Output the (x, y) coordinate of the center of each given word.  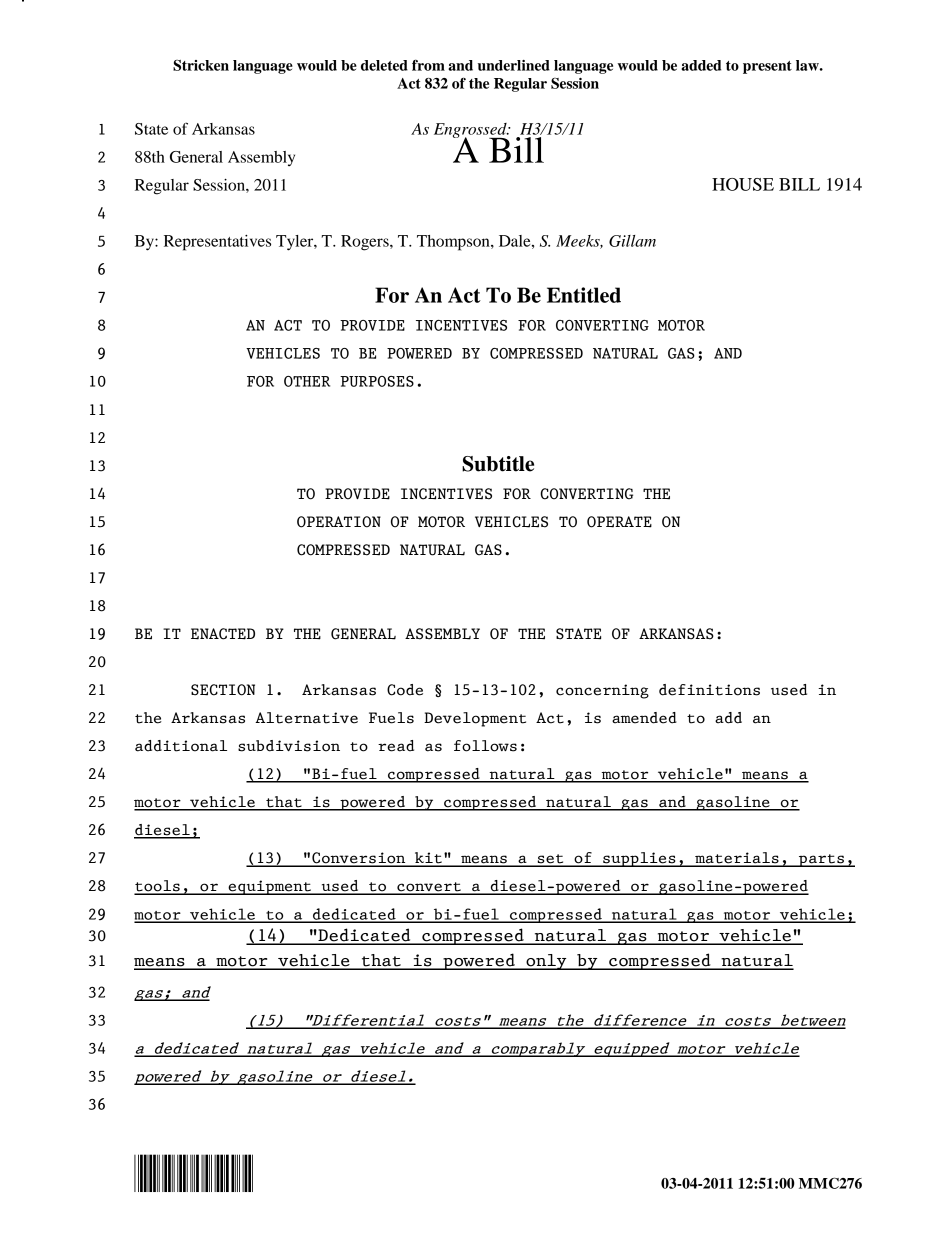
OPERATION (339, 522)
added (701, 65)
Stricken (201, 65)
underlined (514, 65)
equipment (270, 887)
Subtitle (498, 464)
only (546, 962)
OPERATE (619, 522)
